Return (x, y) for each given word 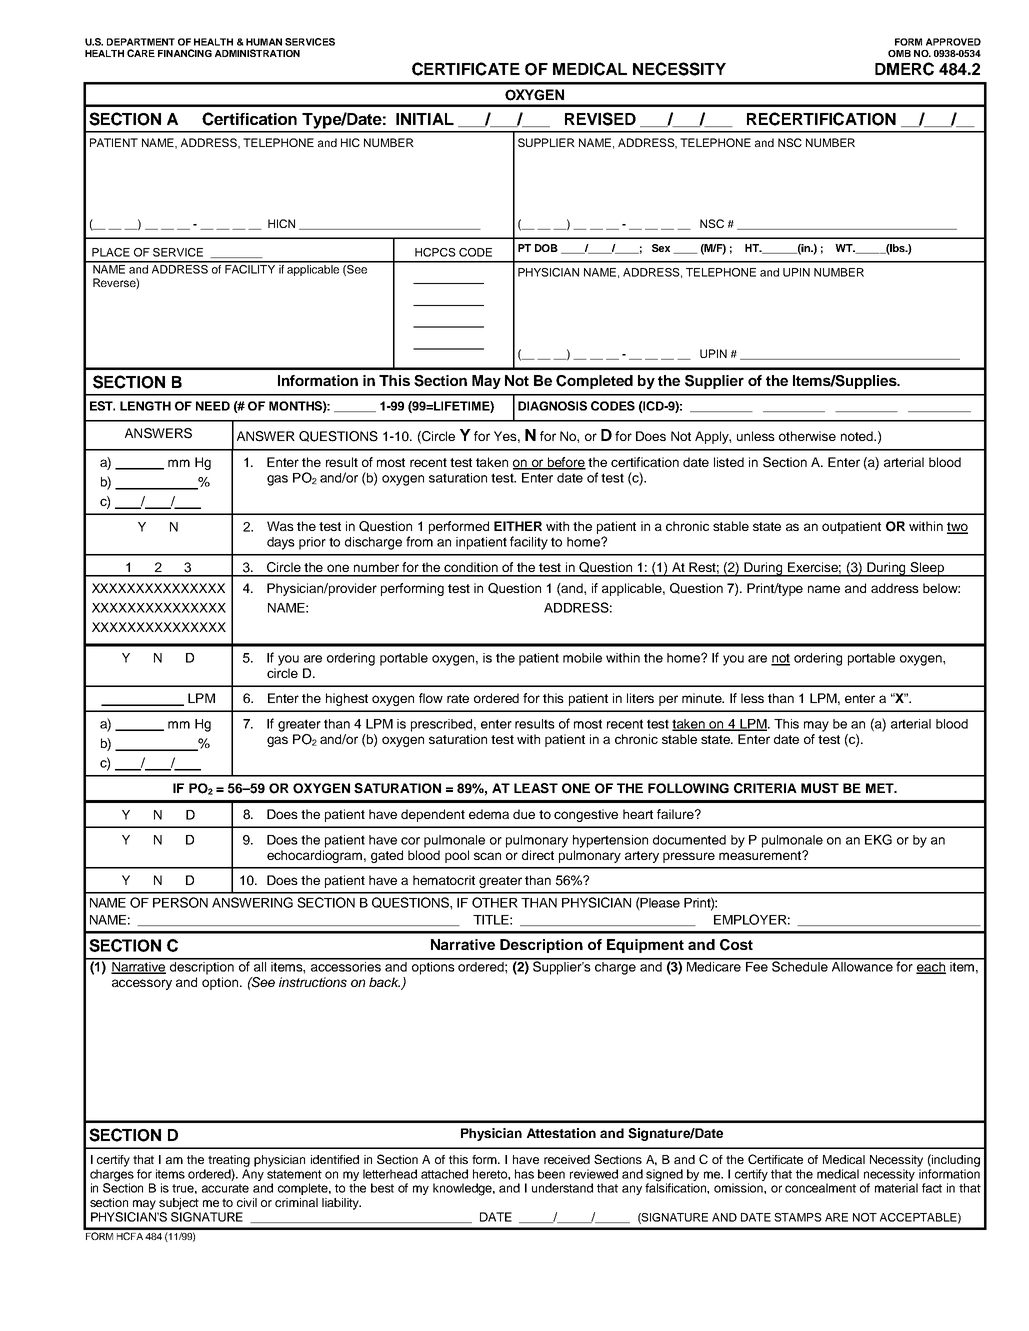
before (566, 463)
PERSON (180, 902)
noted (858, 436)
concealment (820, 1188)
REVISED (600, 119)
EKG (878, 839)
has (524, 1174)
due (524, 814)
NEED (213, 406)
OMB (899, 53)
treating (229, 1161)
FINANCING (185, 53)
